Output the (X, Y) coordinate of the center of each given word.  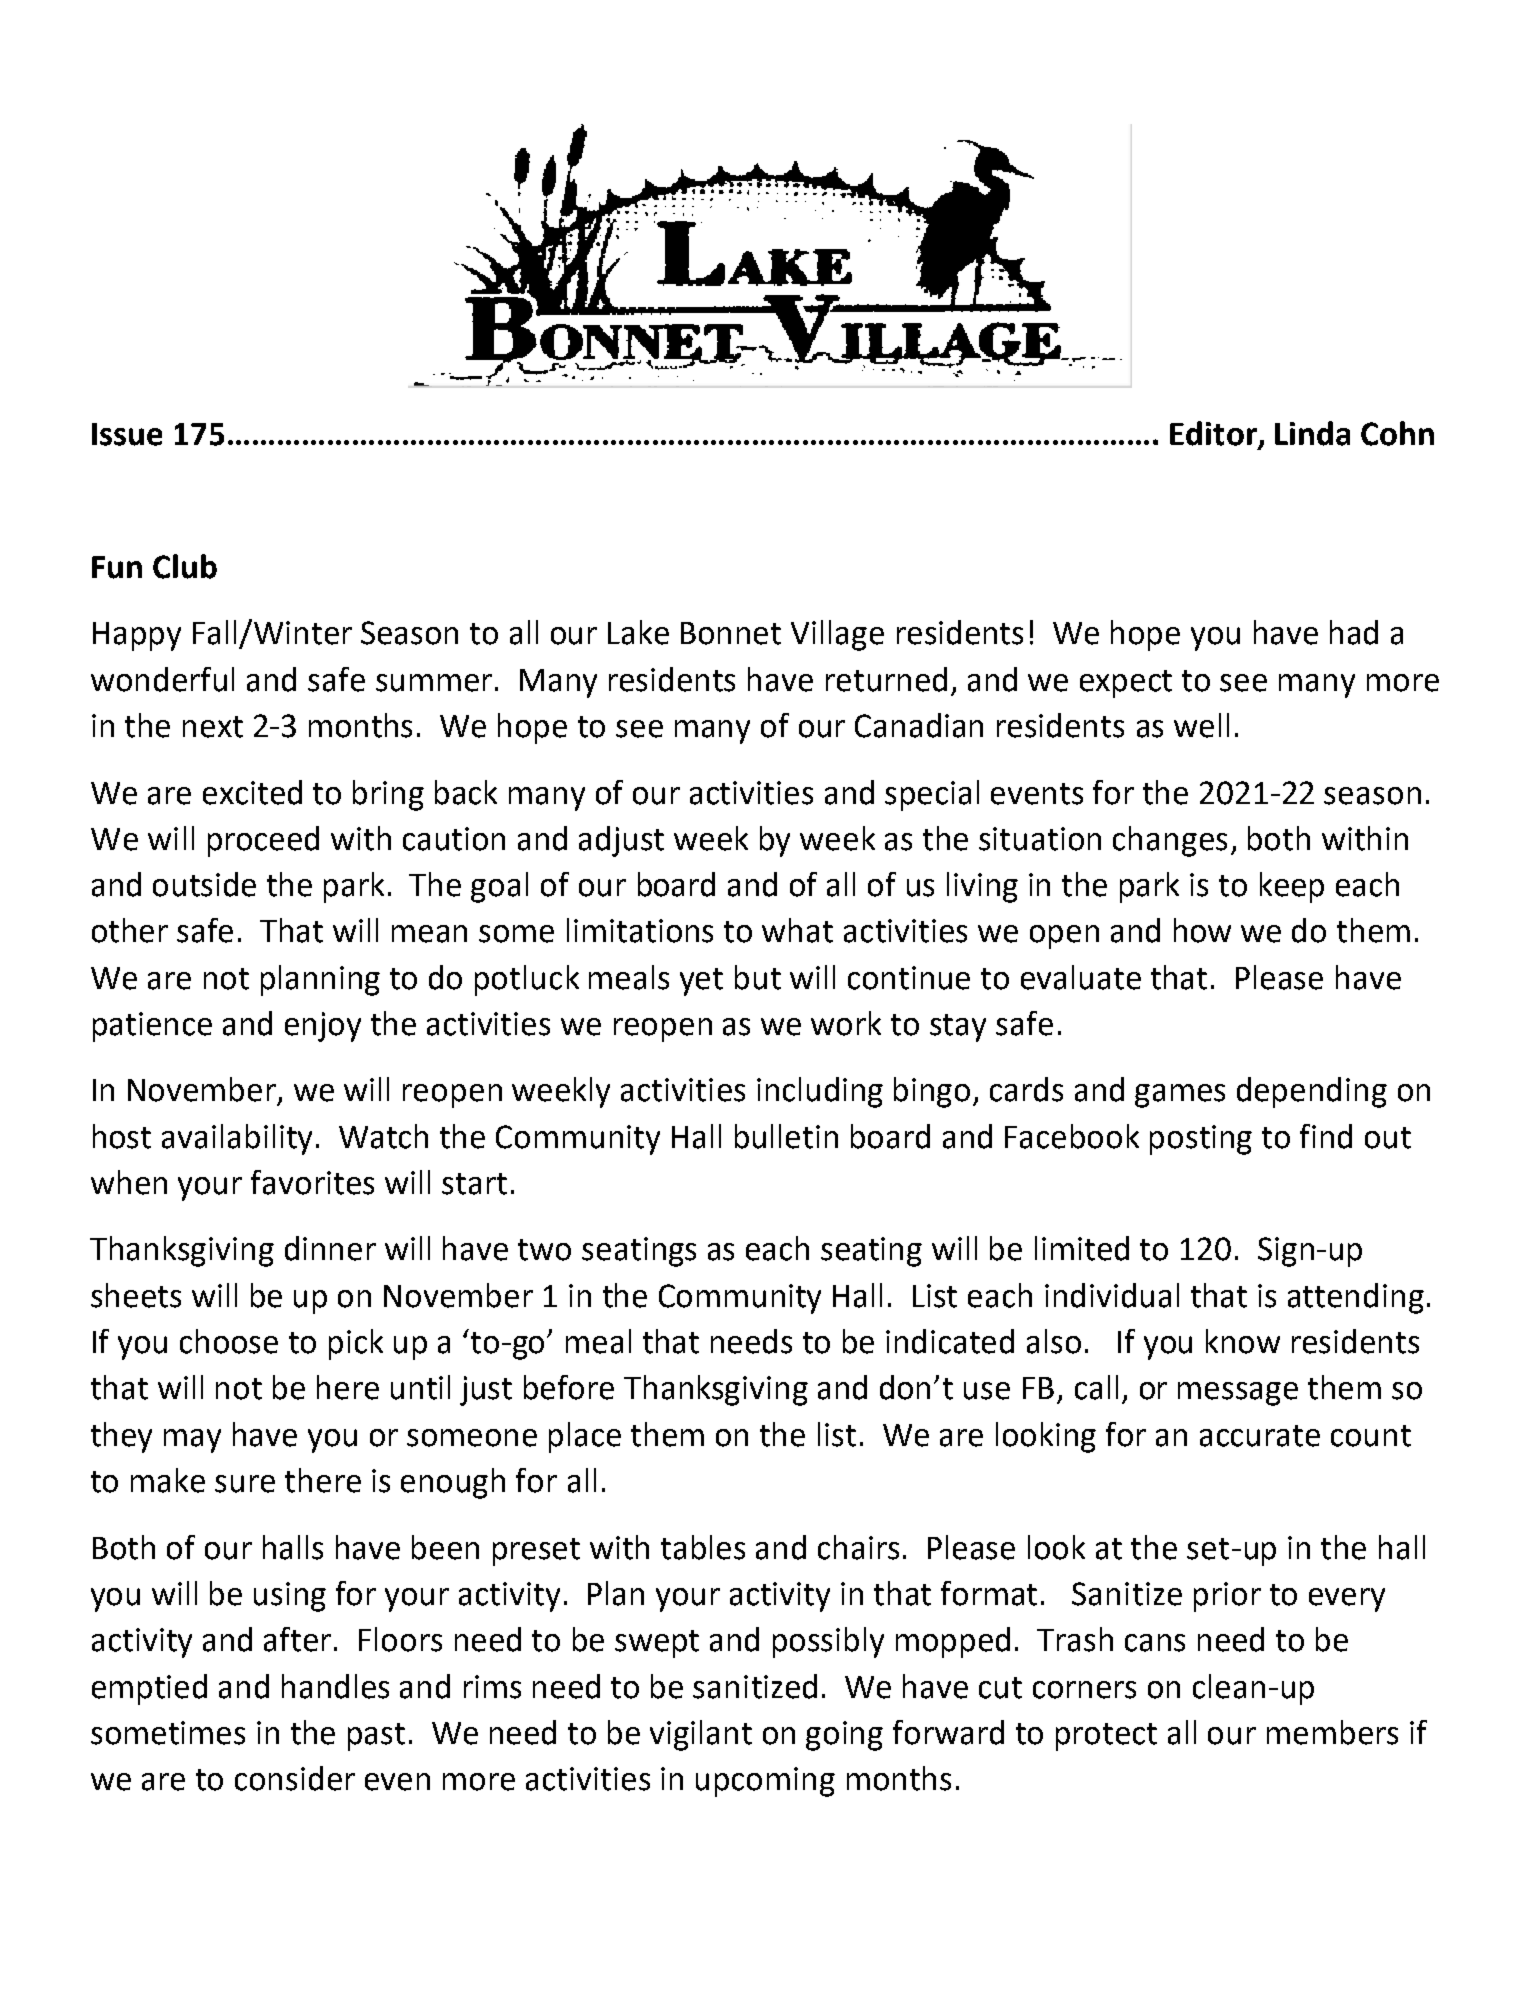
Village (837, 635)
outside (204, 884)
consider (295, 1778)
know (1243, 1341)
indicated (950, 1341)
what (797, 930)
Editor (1214, 434)
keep (1292, 887)
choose (229, 1341)
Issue (127, 434)
